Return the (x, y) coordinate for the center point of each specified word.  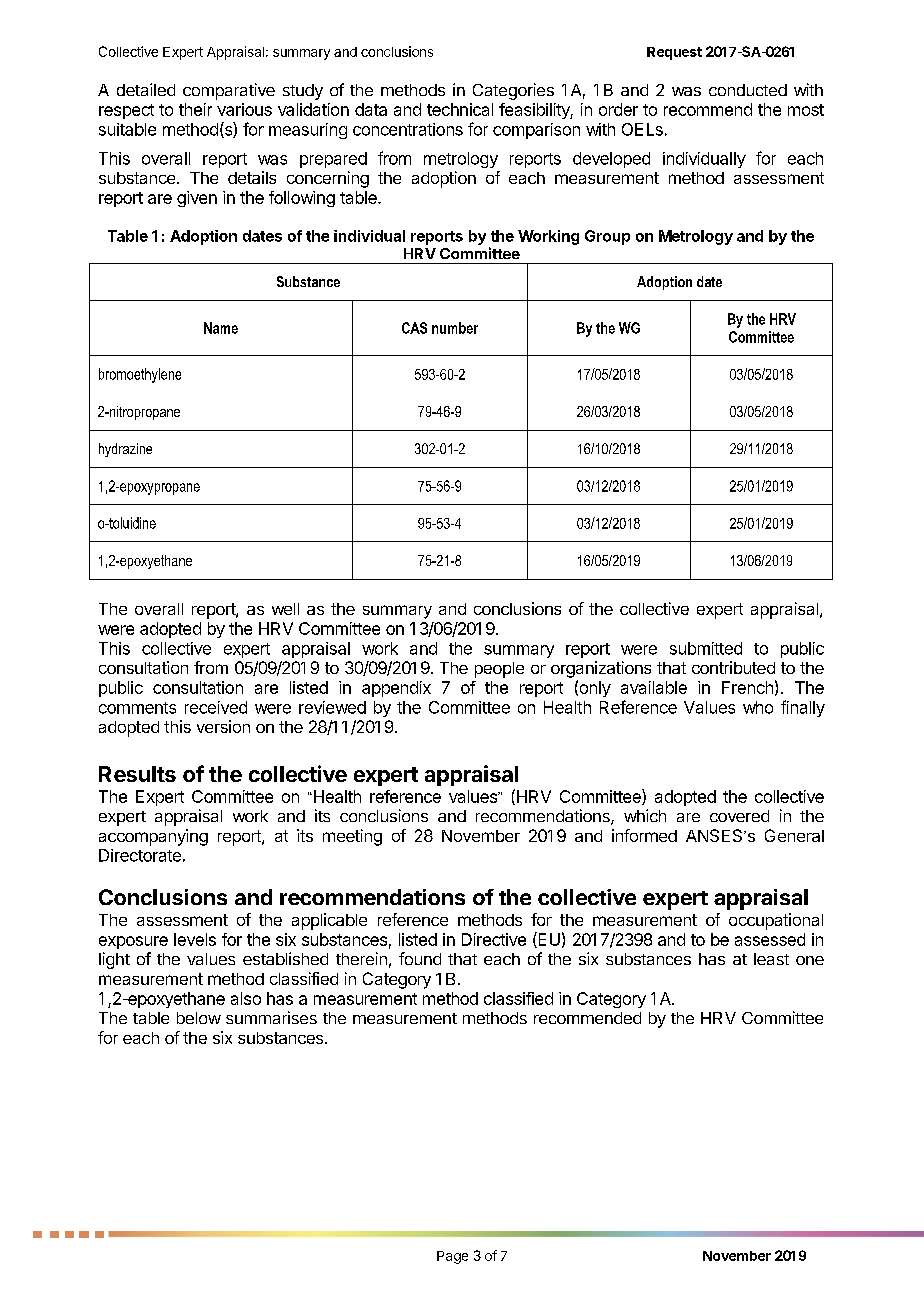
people (499, 670)
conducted (748, 90)
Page (452, 1257)
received (216, 707)
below (199, 1018)
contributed (733, 667)
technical (460, 109)
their (195, 109)
